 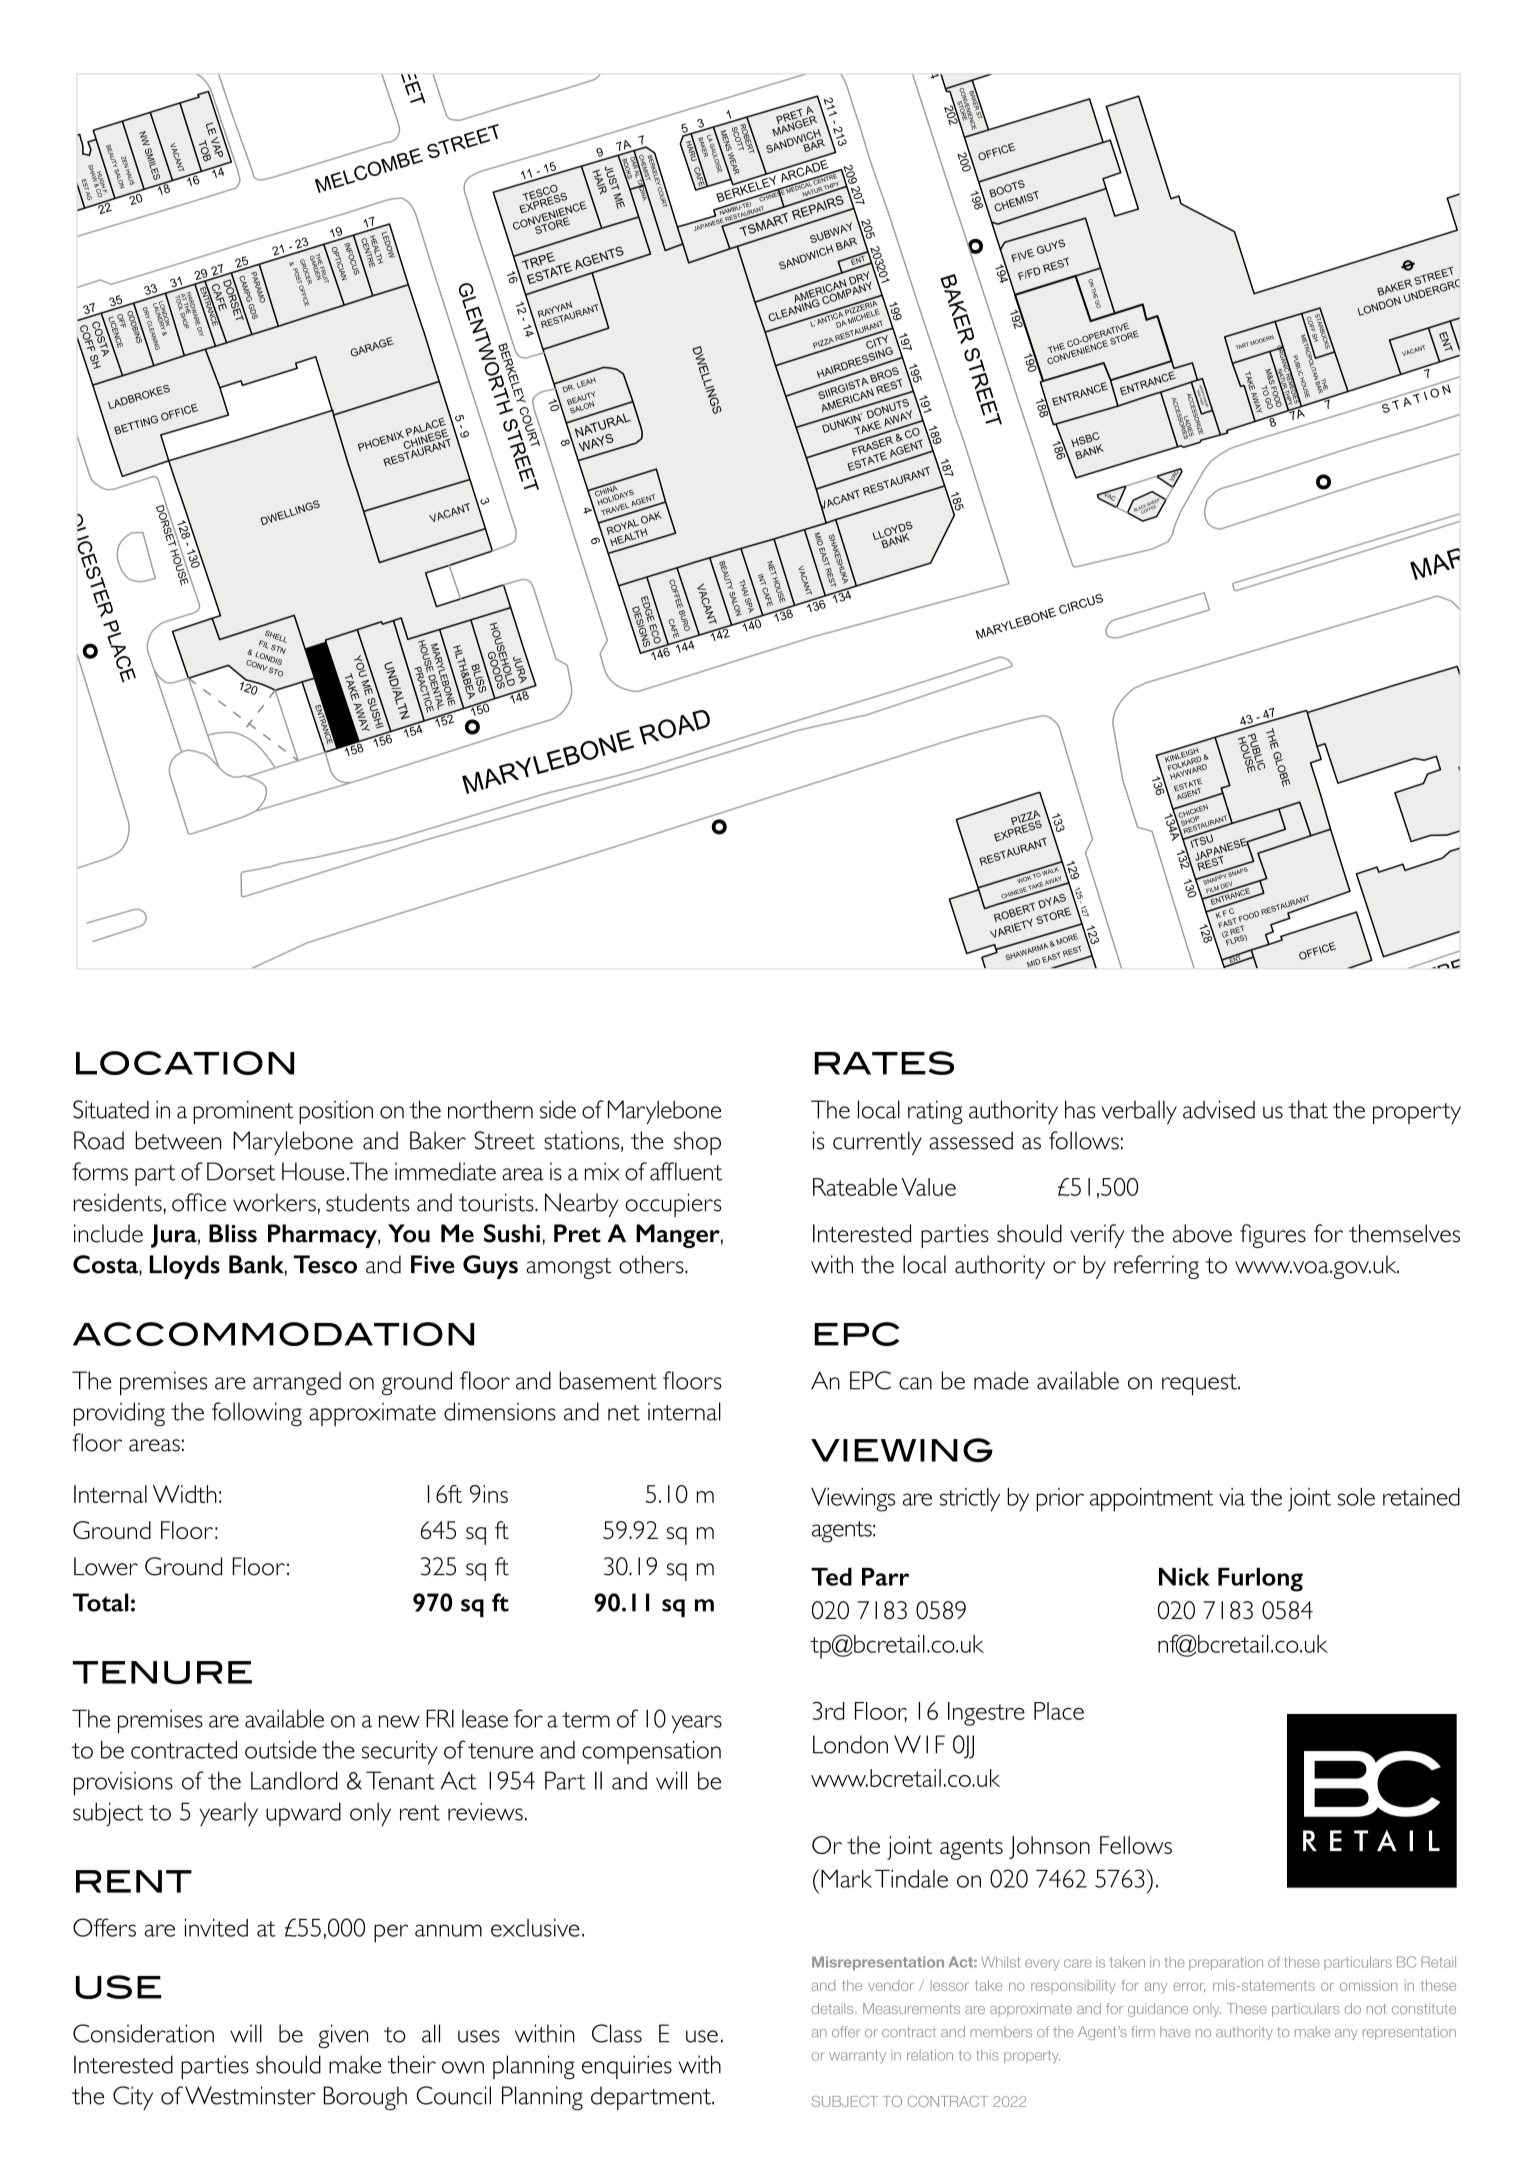 What do you see at coordinates (1308, 1109) in the page?
I see `that` at bounding box center [1308, 1109].
